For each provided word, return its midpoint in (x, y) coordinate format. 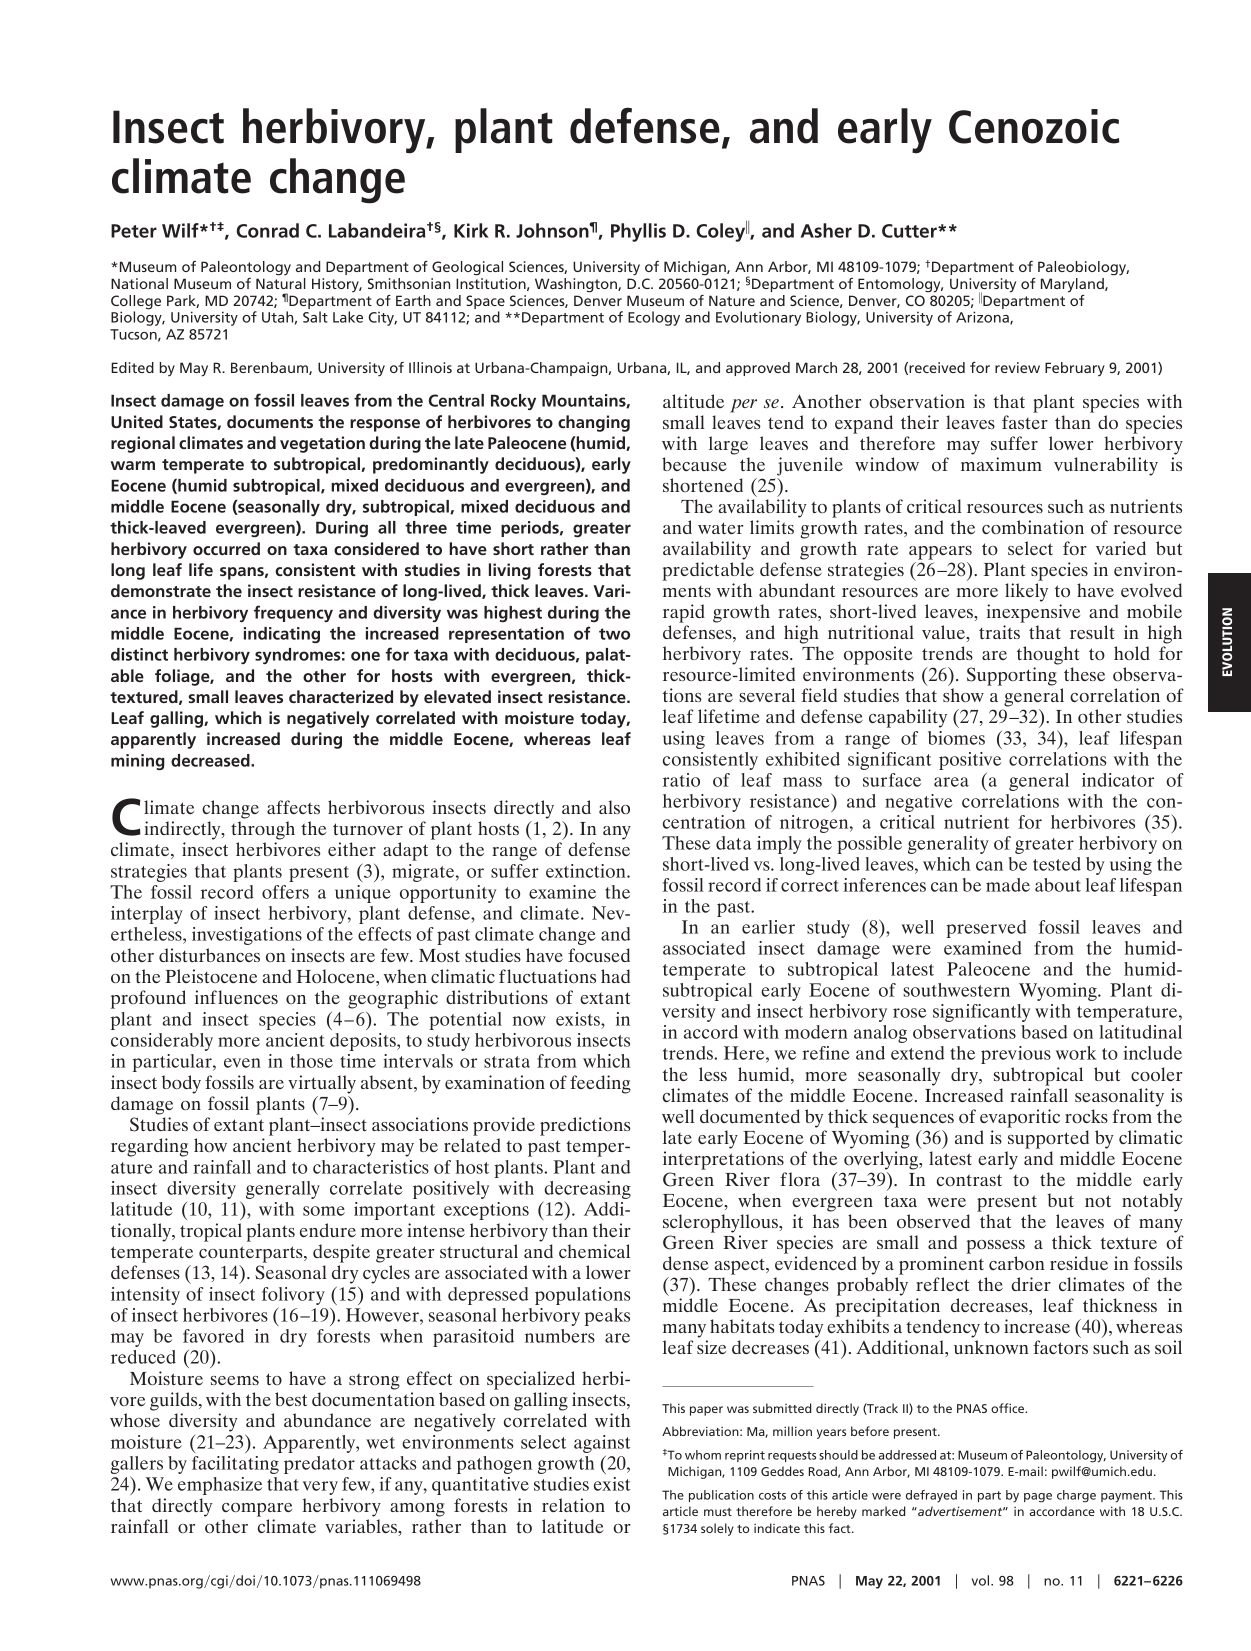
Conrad (268, 230)
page (1038, 1498)
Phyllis (638, 232)
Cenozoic (1034, 126)
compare (257, 1510)
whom (703, 1455)
